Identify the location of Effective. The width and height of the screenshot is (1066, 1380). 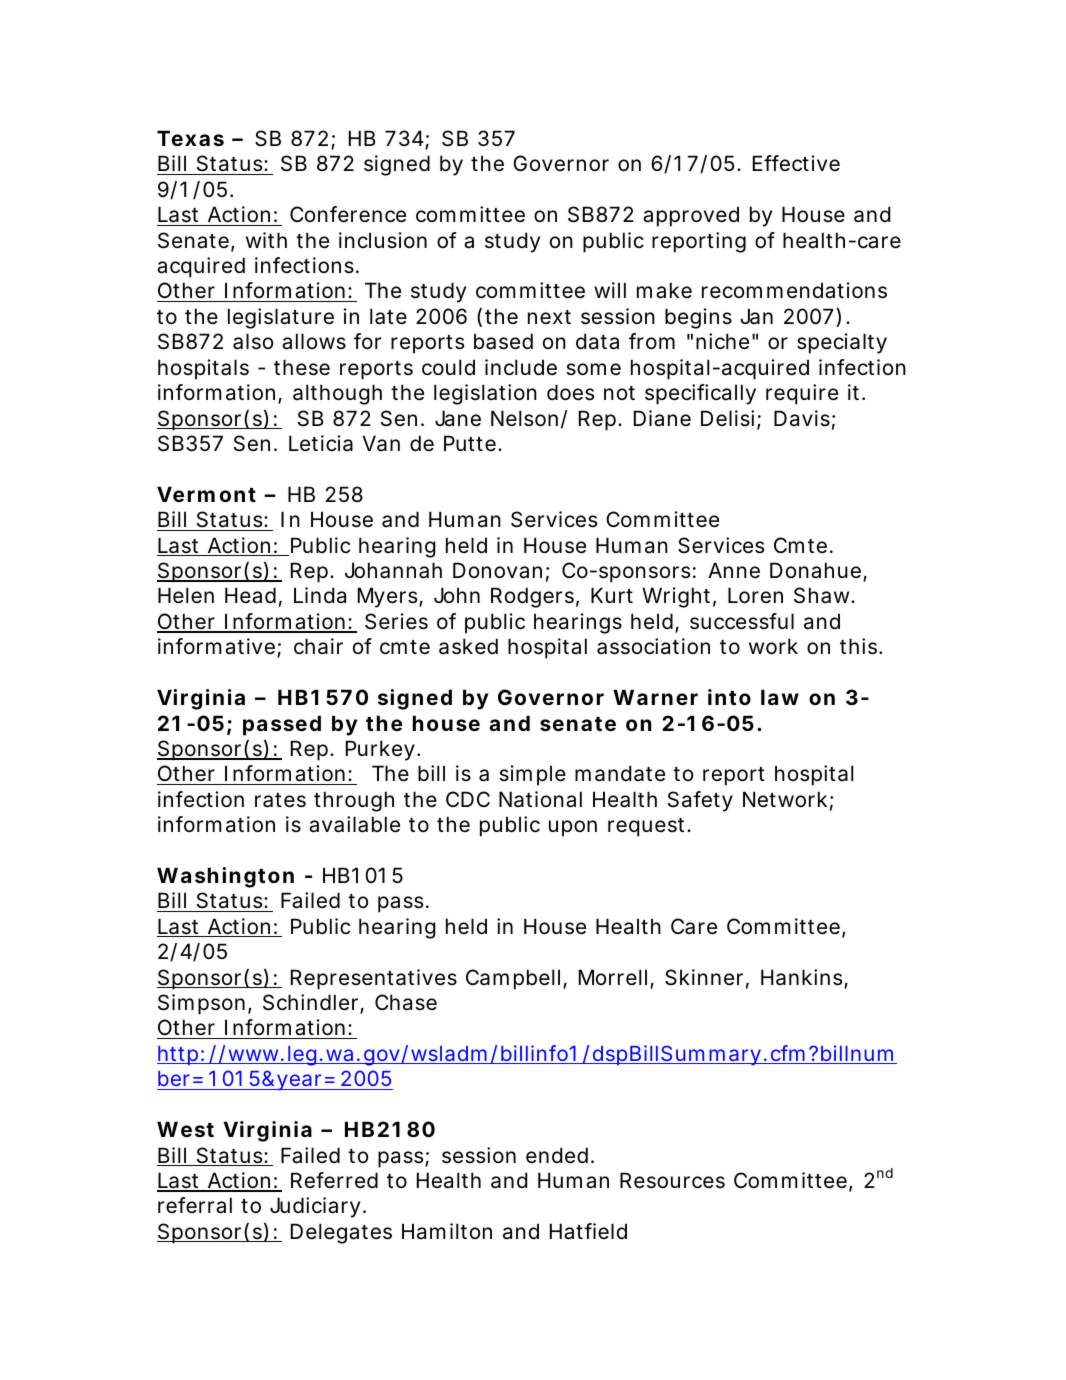
(796, 163).
